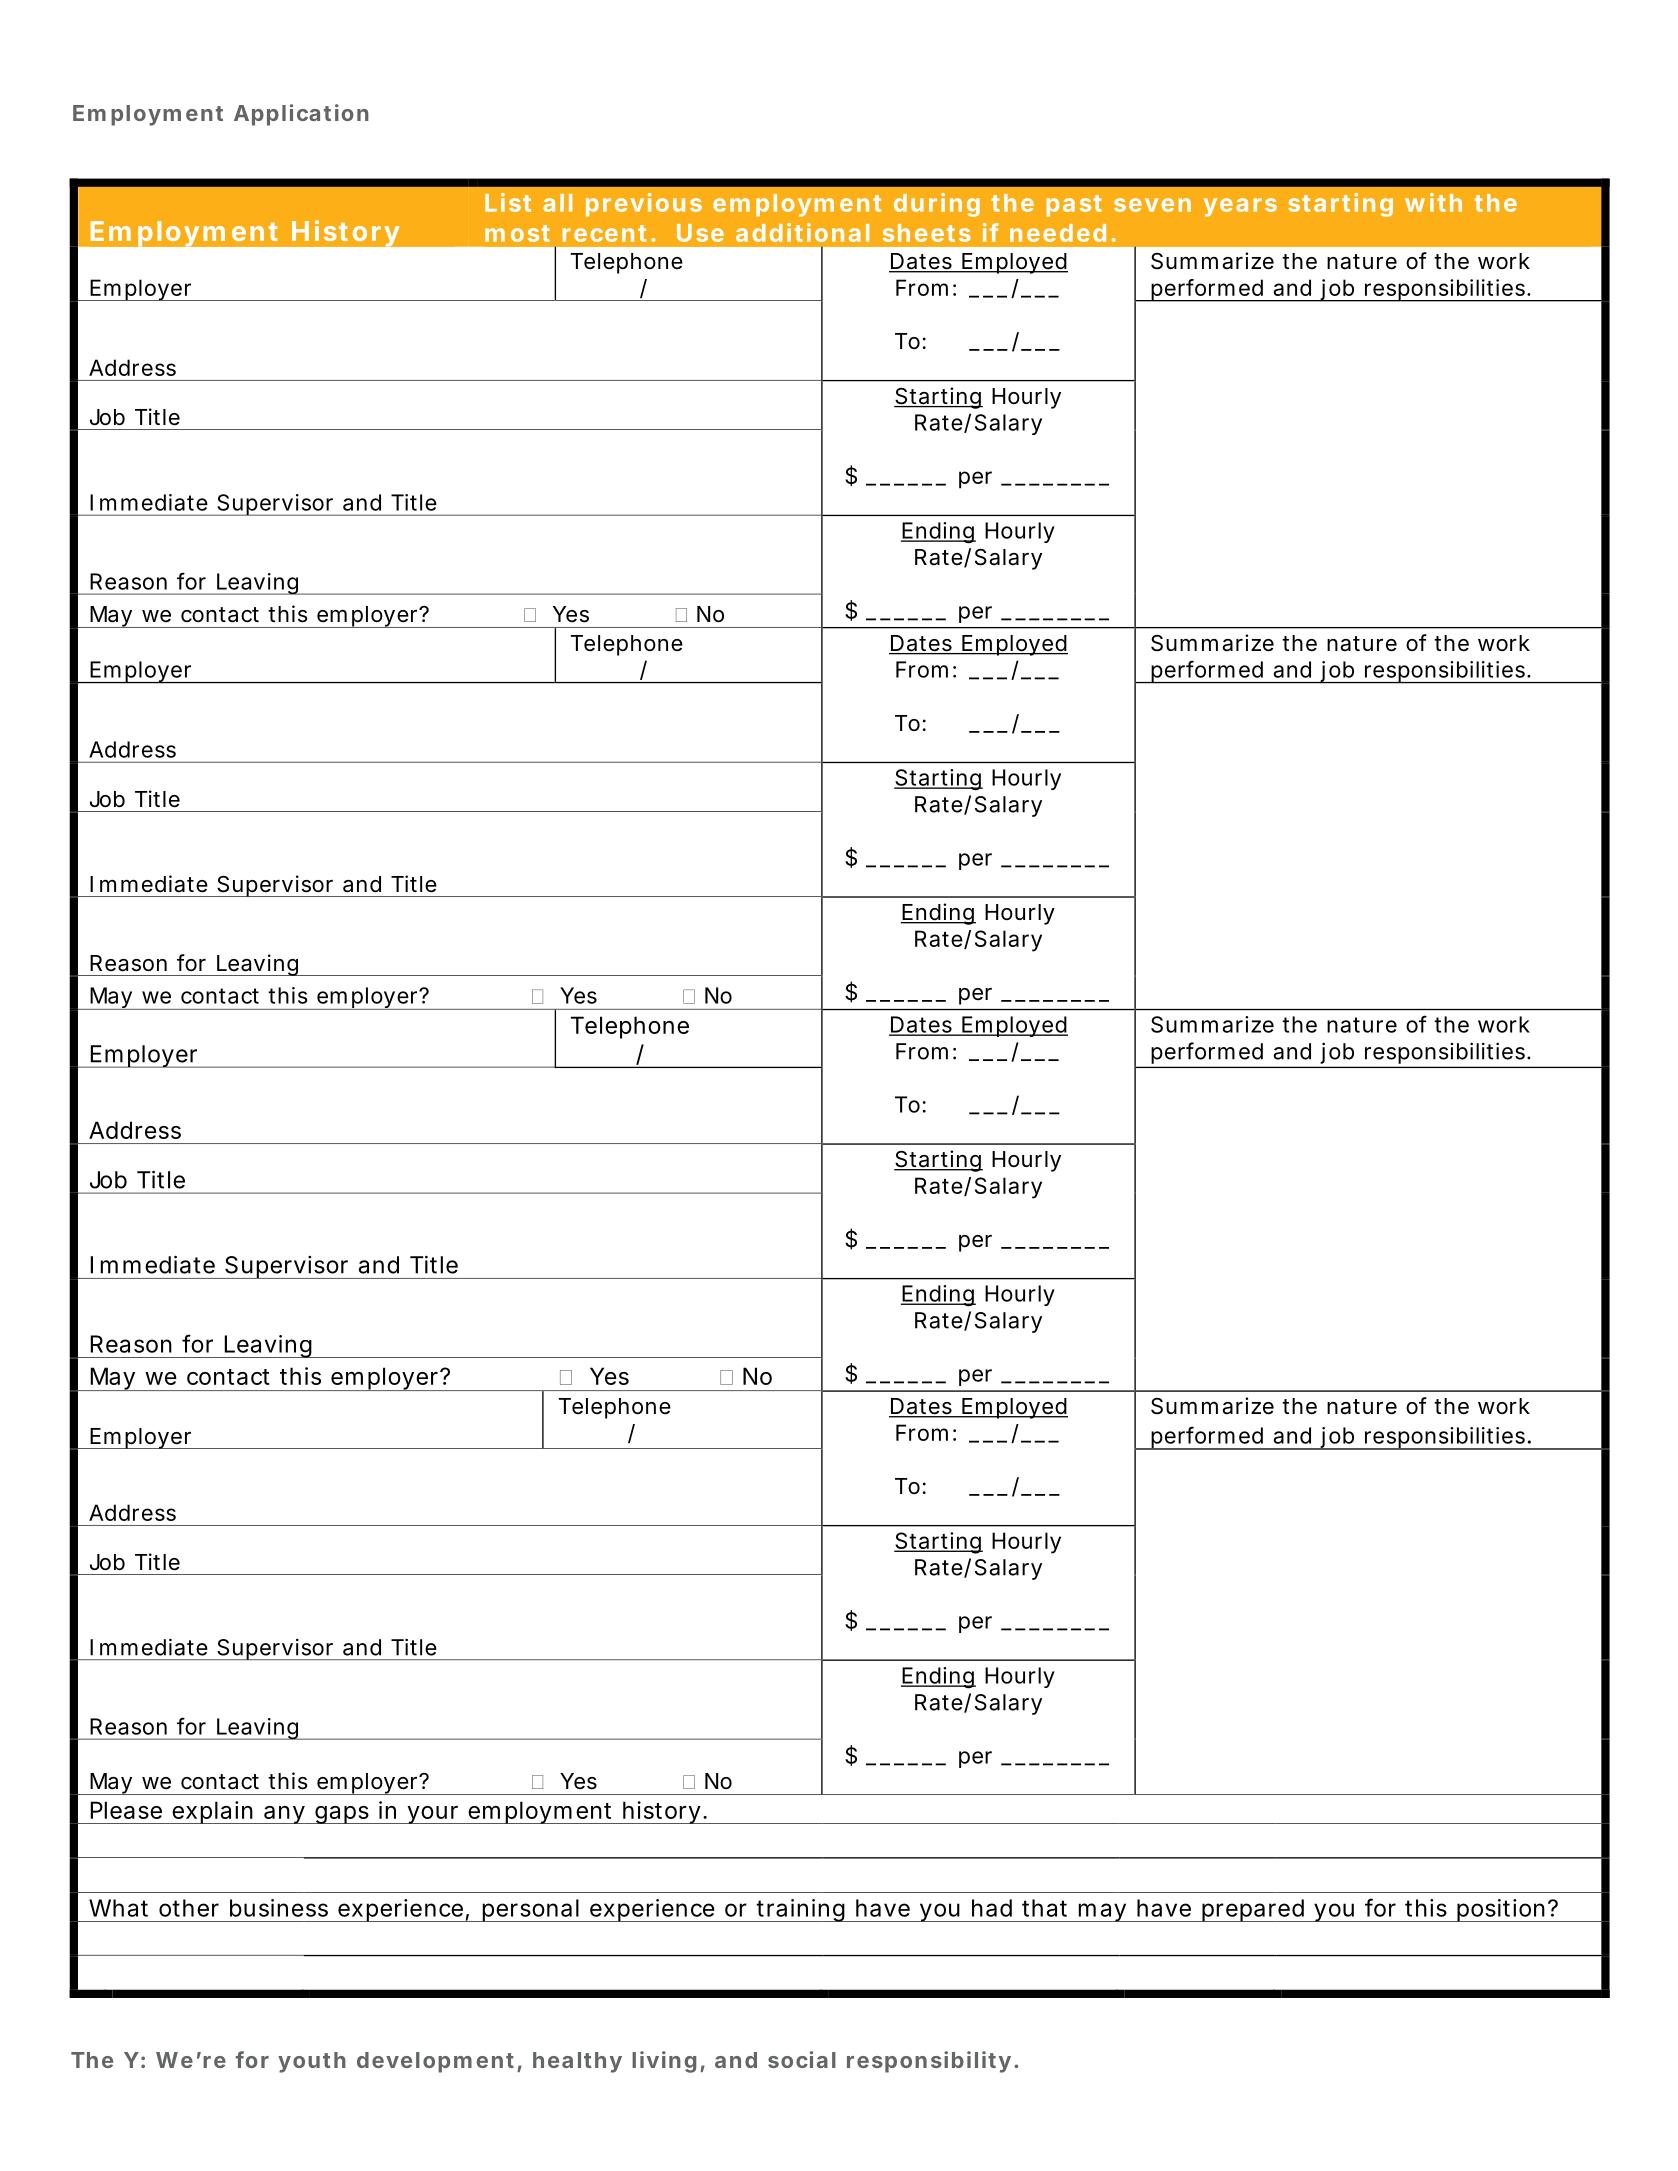 The height and width of the image is (2171, 1678). Describe the element at coordinates (301, 115) in the image. I see `Application` at that location.
